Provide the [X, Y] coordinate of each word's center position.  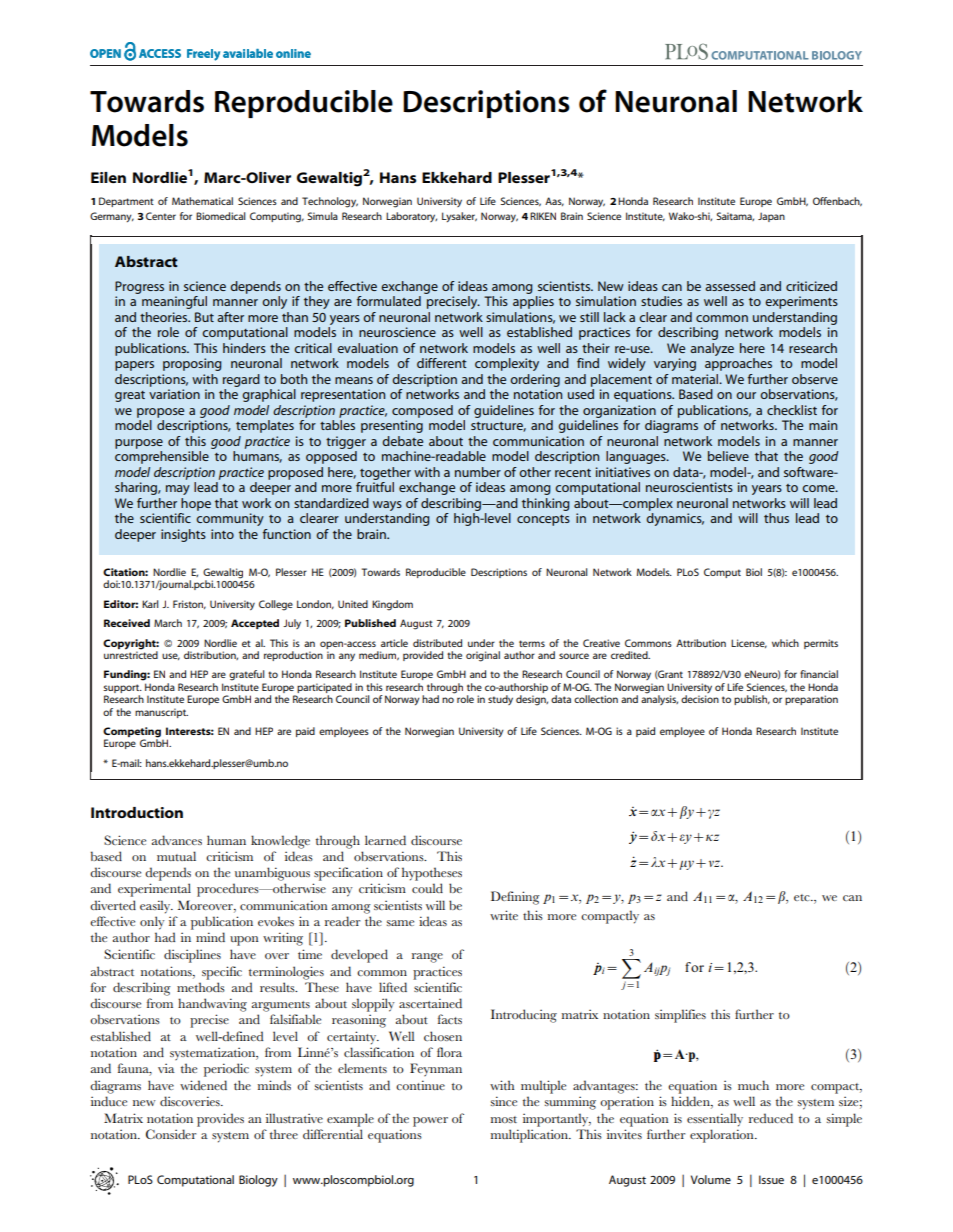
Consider [171, 1134]
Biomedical [221, 216]
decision [700, 699]
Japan [771, 217]
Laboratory [411, 217]
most [504, 1119]
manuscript [161, 713]
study [500, 700]
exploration [723, 1136]
